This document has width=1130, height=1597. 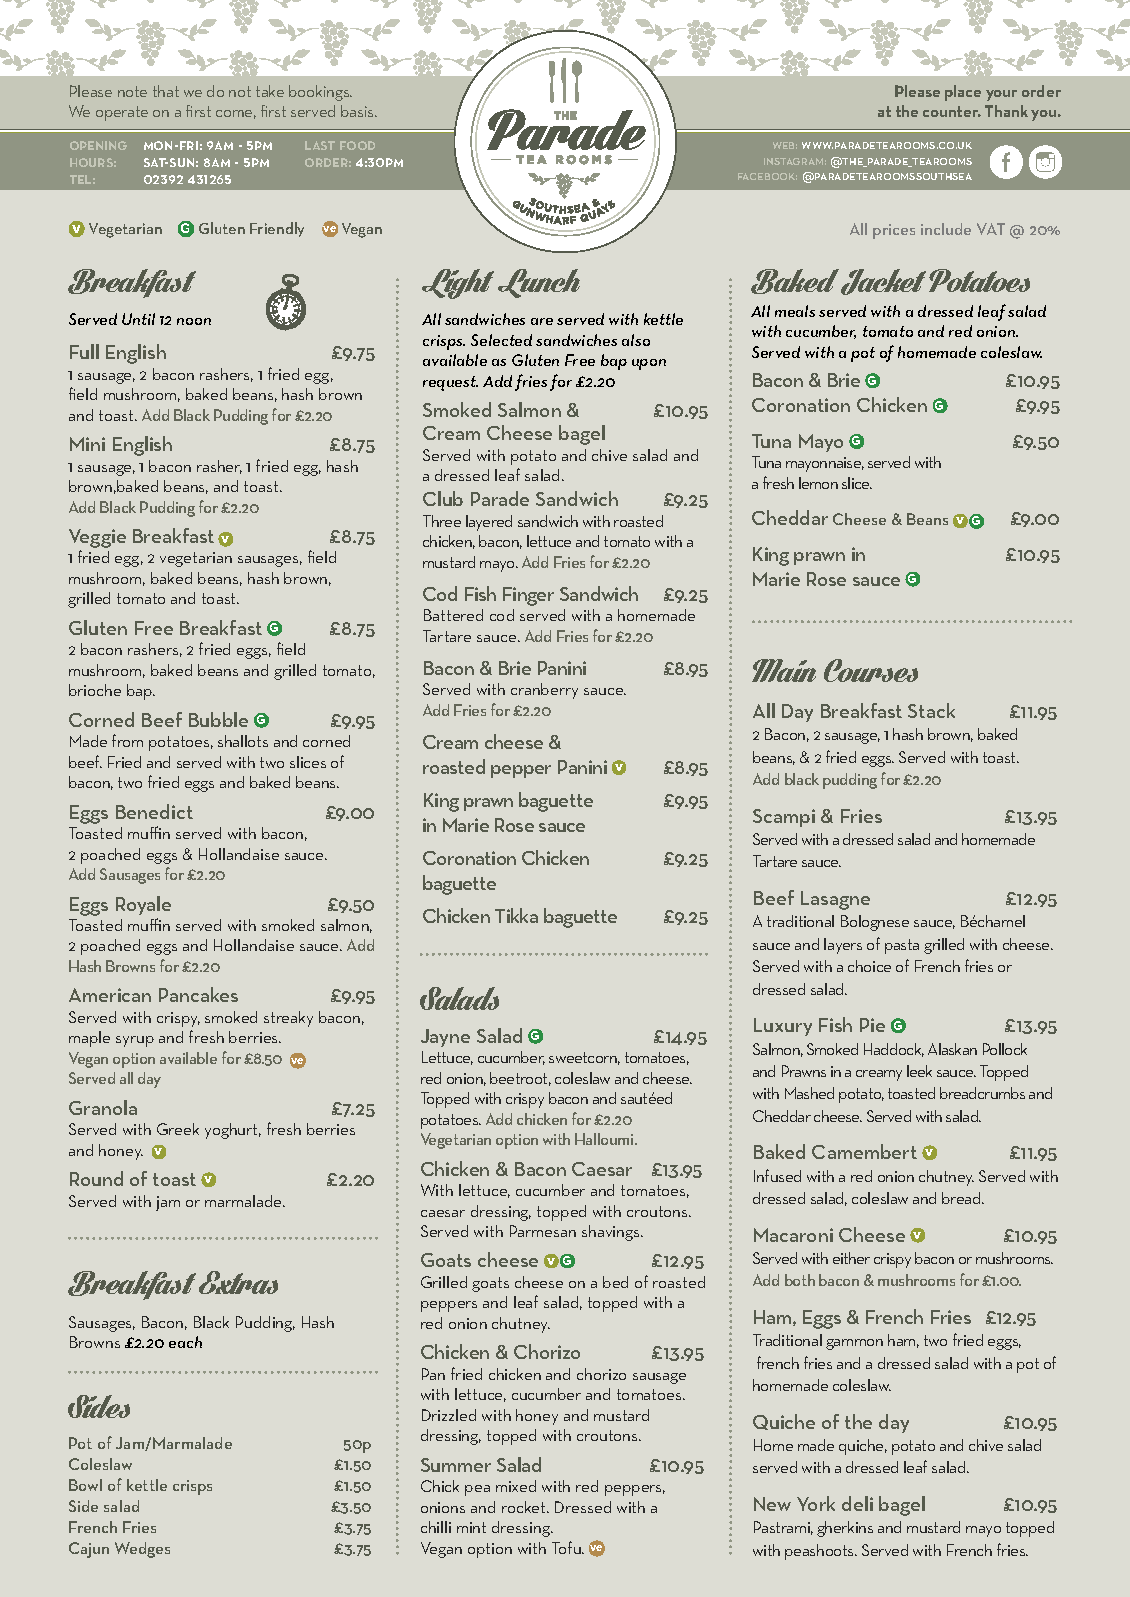 I want to click on Wedges, so click(x=142, y=1550).
